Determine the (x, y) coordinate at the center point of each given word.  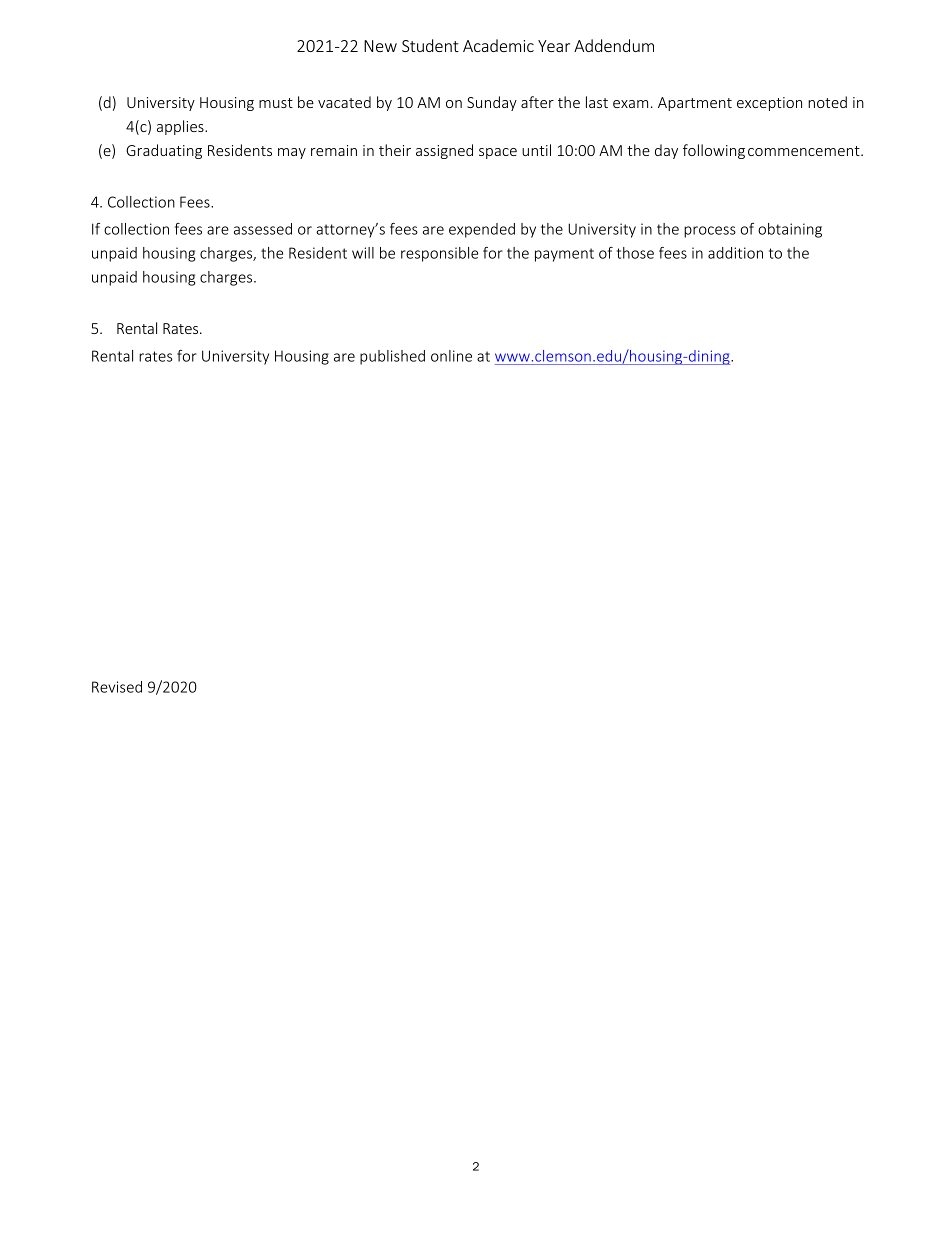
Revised (117, 687)
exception (769, 104)
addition (735, 253)
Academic (498, 45)
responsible (439, 254)
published (392, 357)
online (451, 356)
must (276, 103)
